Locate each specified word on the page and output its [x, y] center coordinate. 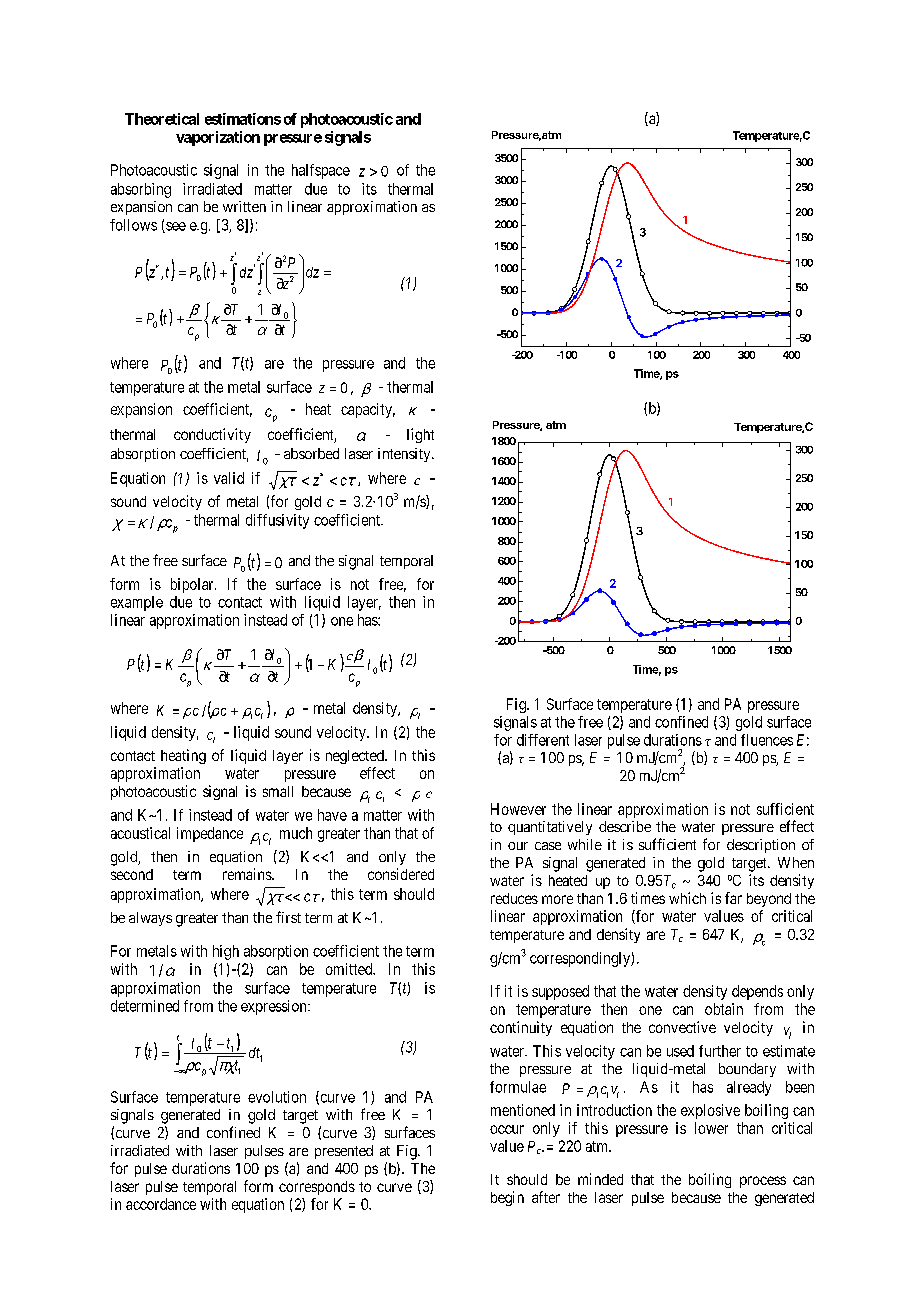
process [763, 1182]
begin [507, 1198]
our [518, 846]
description [761, 846]
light [420, 435]
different [543, 740]
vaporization [218, 138]
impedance [210, 834]
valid [229, 478]
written [244, 206]
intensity [405, 455]
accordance [161, 1204]
